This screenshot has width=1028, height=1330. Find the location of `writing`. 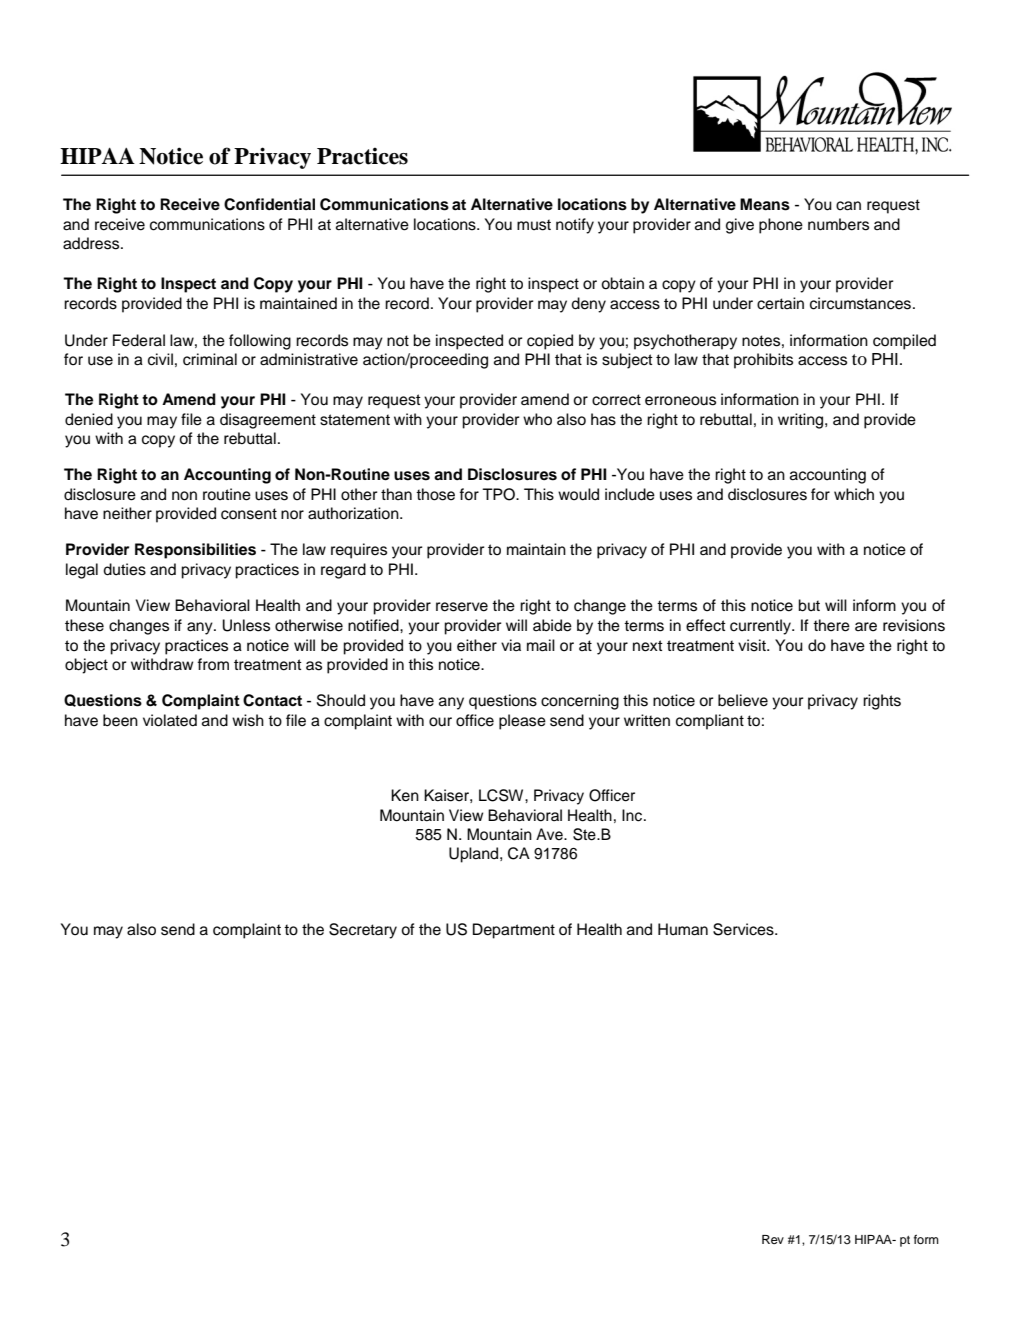

writing is located at coordinates (802, 421).
